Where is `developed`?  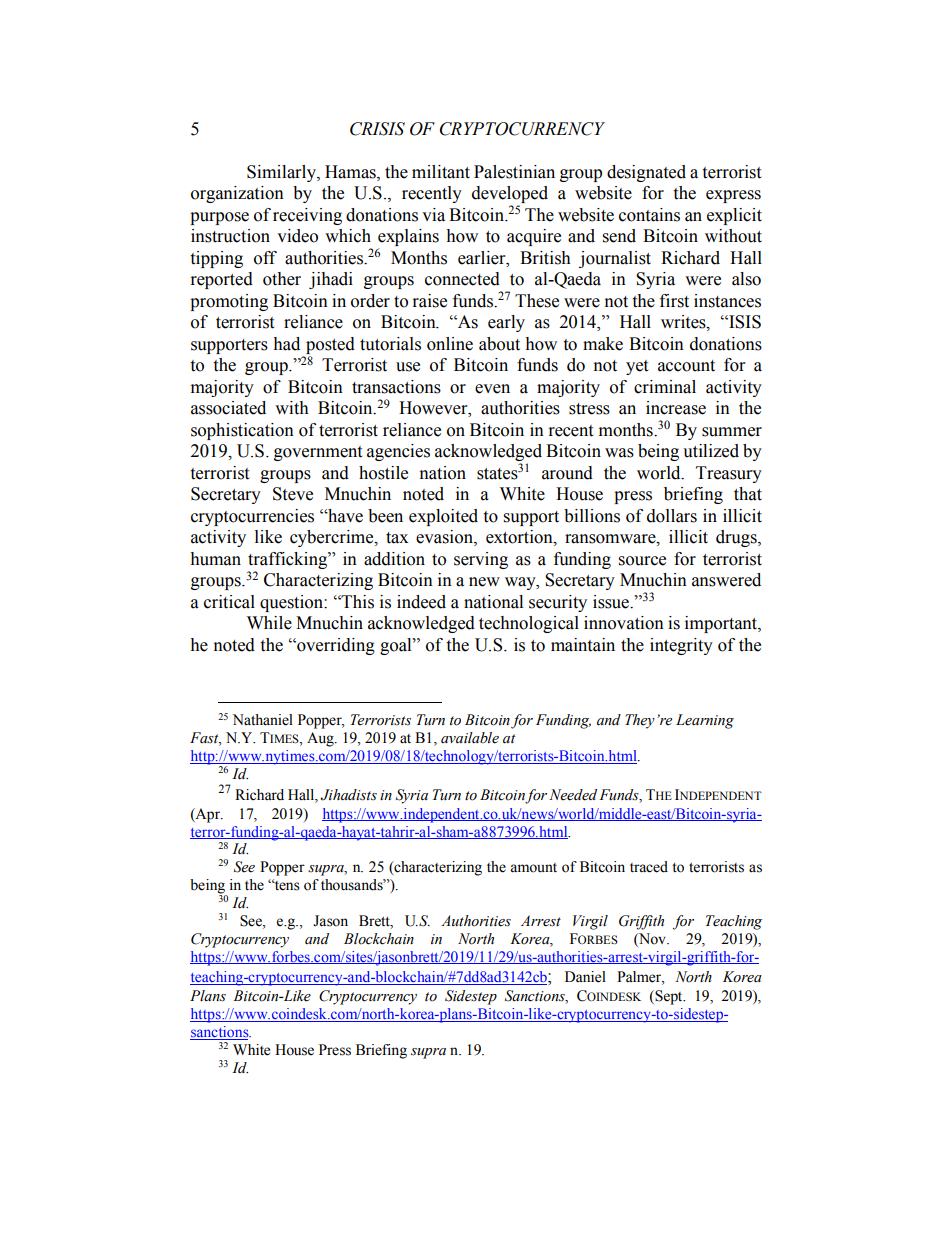
developed is located at coordinates (510, 196).
